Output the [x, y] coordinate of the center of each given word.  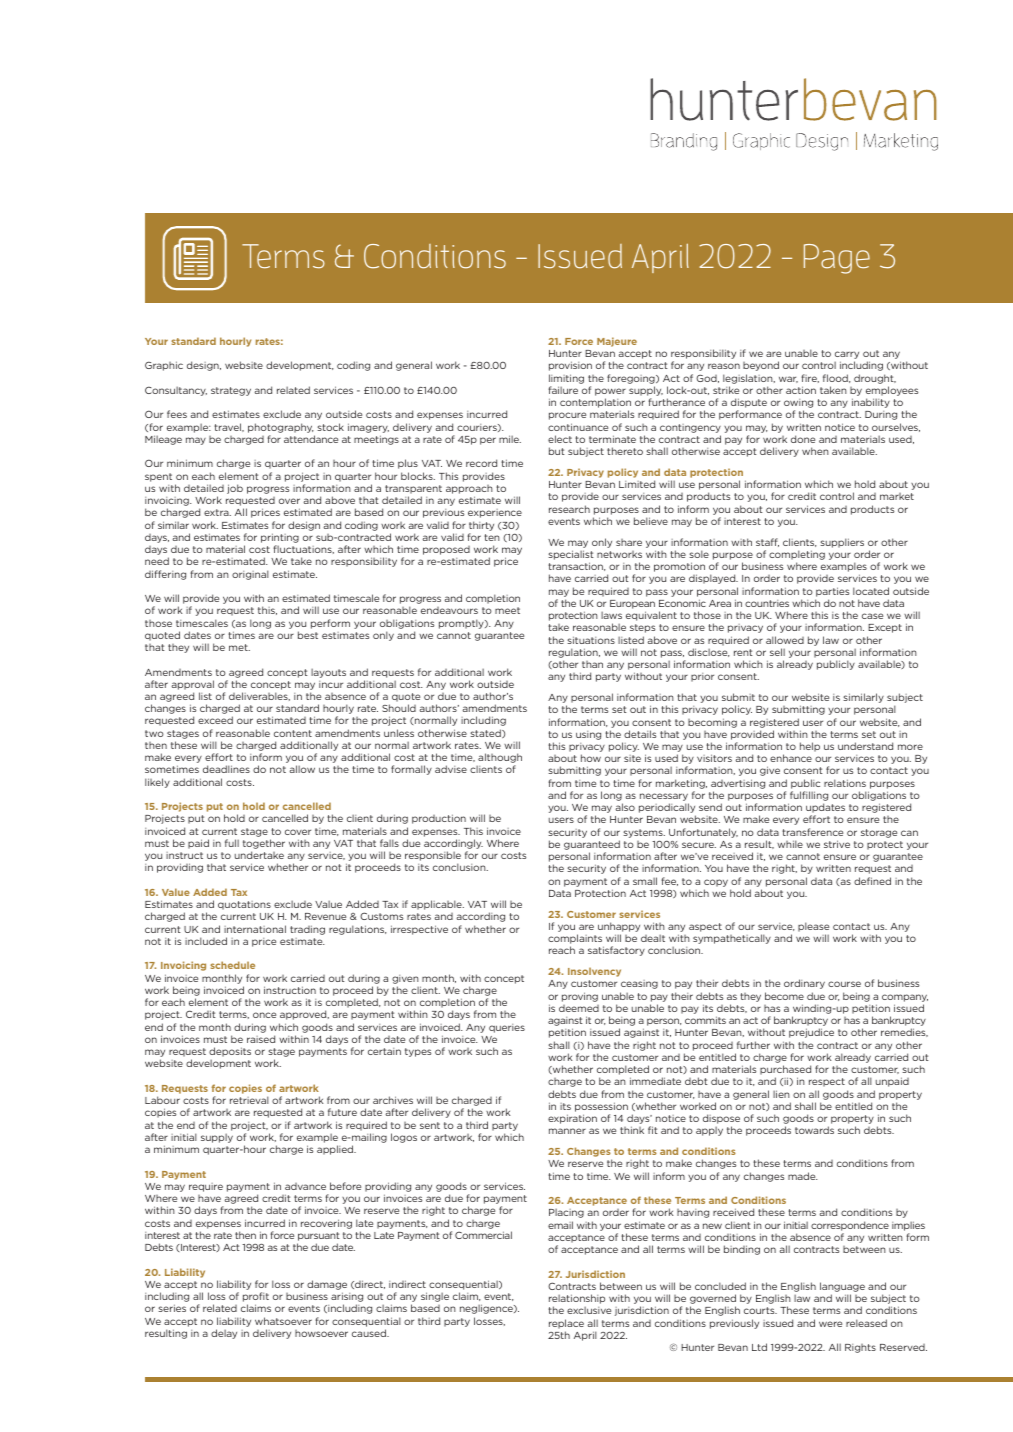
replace [566, 1324]
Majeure [617, 342]
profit [256, 1298]
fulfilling [808, 797]
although [499, 759]
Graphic [164, 366]
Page [837, 259]
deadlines [226, 769]
